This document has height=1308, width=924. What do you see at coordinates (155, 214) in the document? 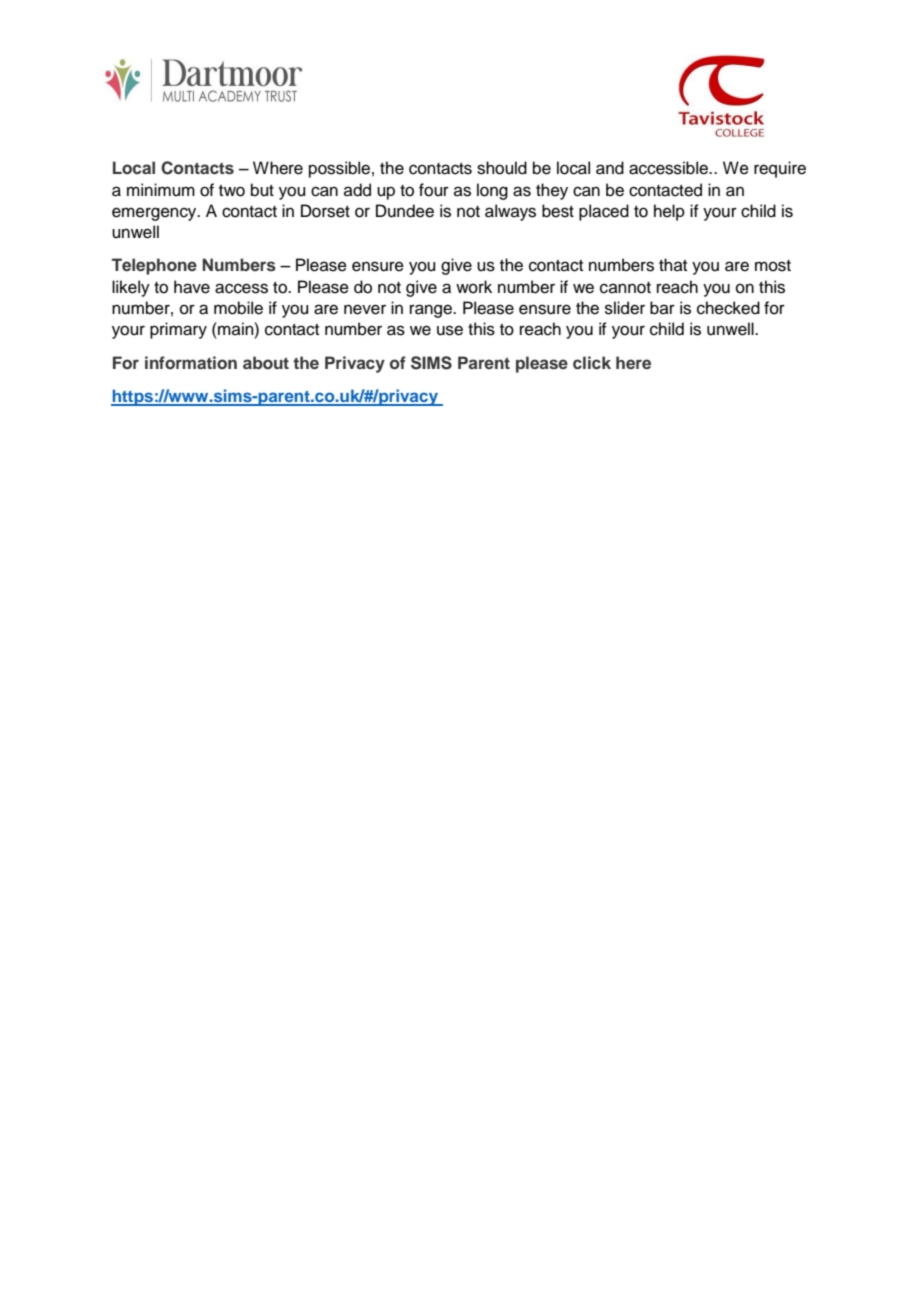
I see `emergency` at bounding box center [155, 214].
